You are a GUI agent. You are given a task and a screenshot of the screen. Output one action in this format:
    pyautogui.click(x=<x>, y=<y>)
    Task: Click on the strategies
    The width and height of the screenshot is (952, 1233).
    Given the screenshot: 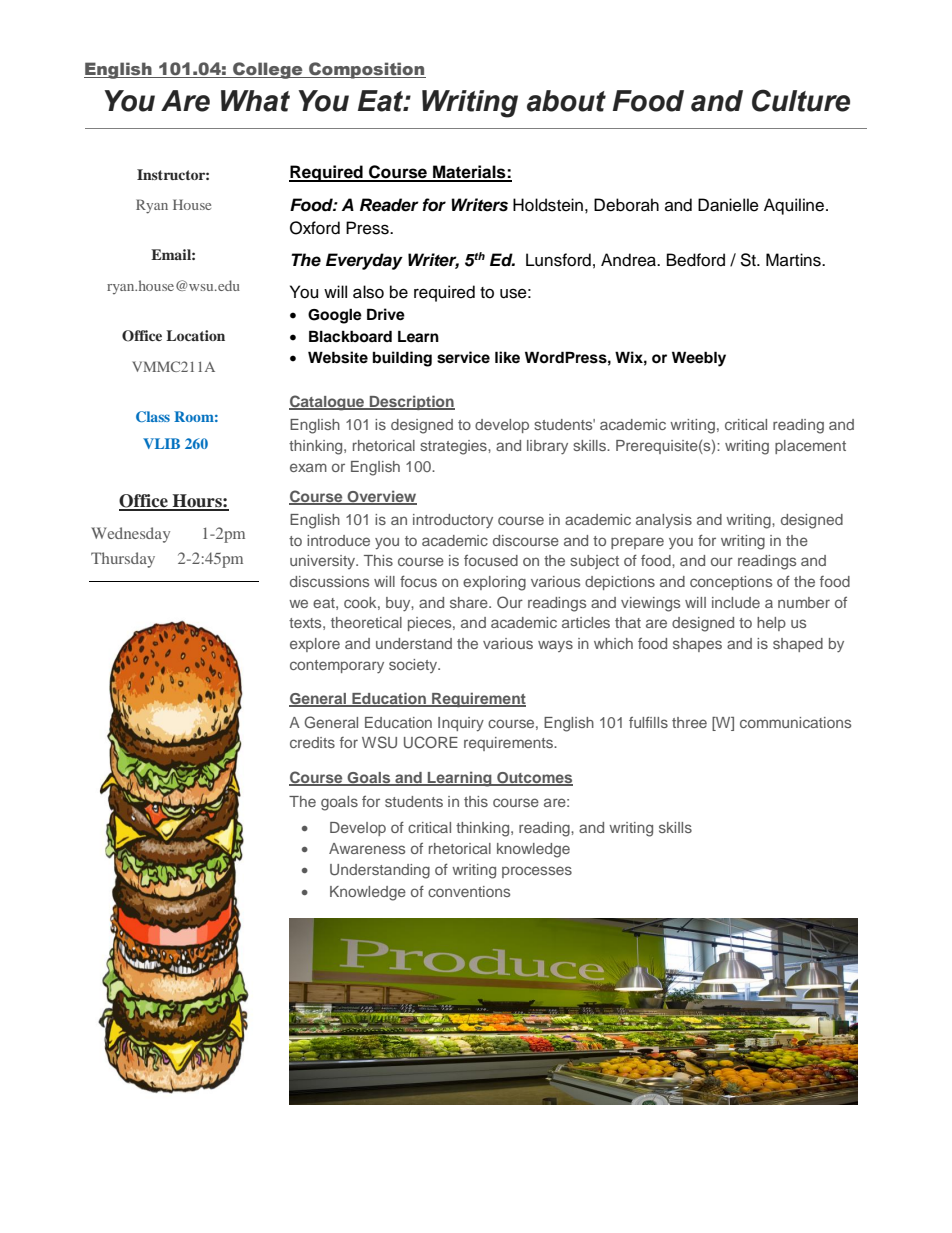 What is the action you would take?
    pyautogui.click(x=454, y=447)
